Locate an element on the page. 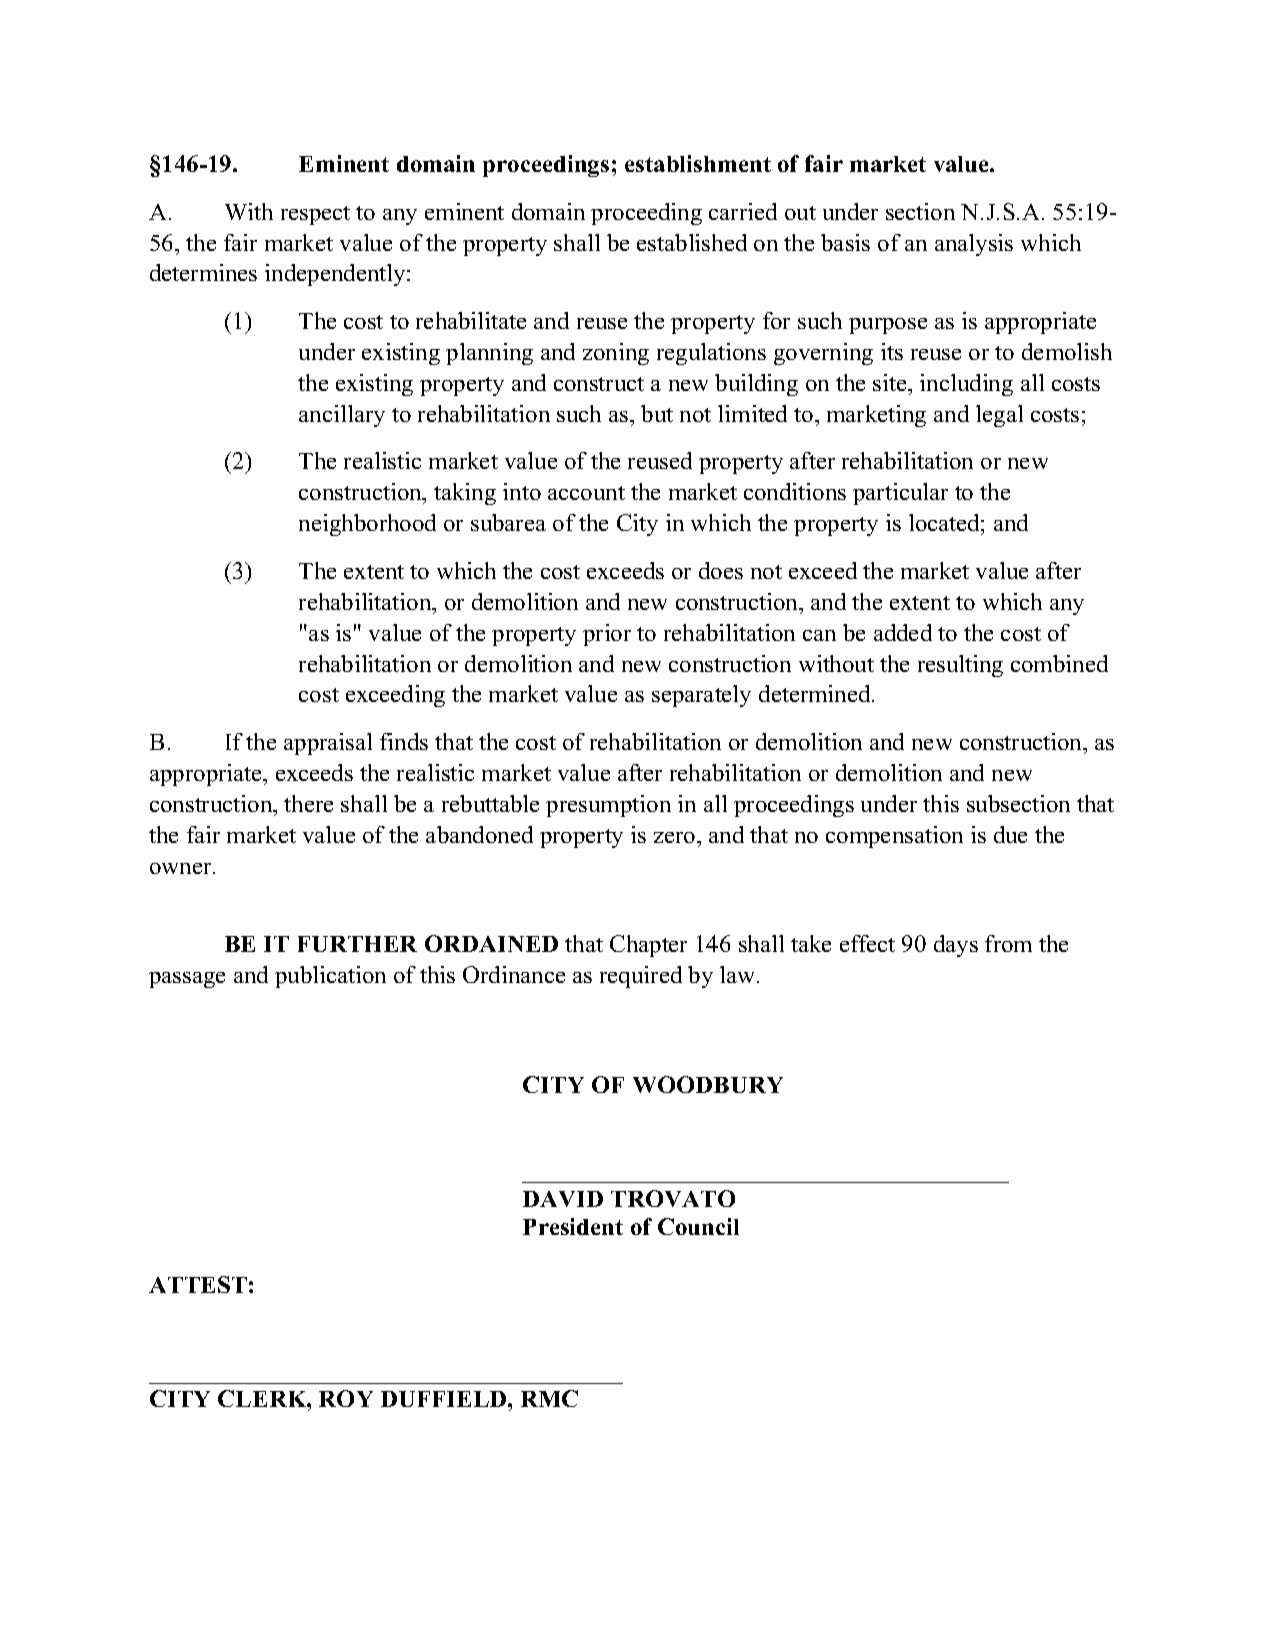 This image has width=1270, height=1644. respect is located at coordinates (315, 215).
